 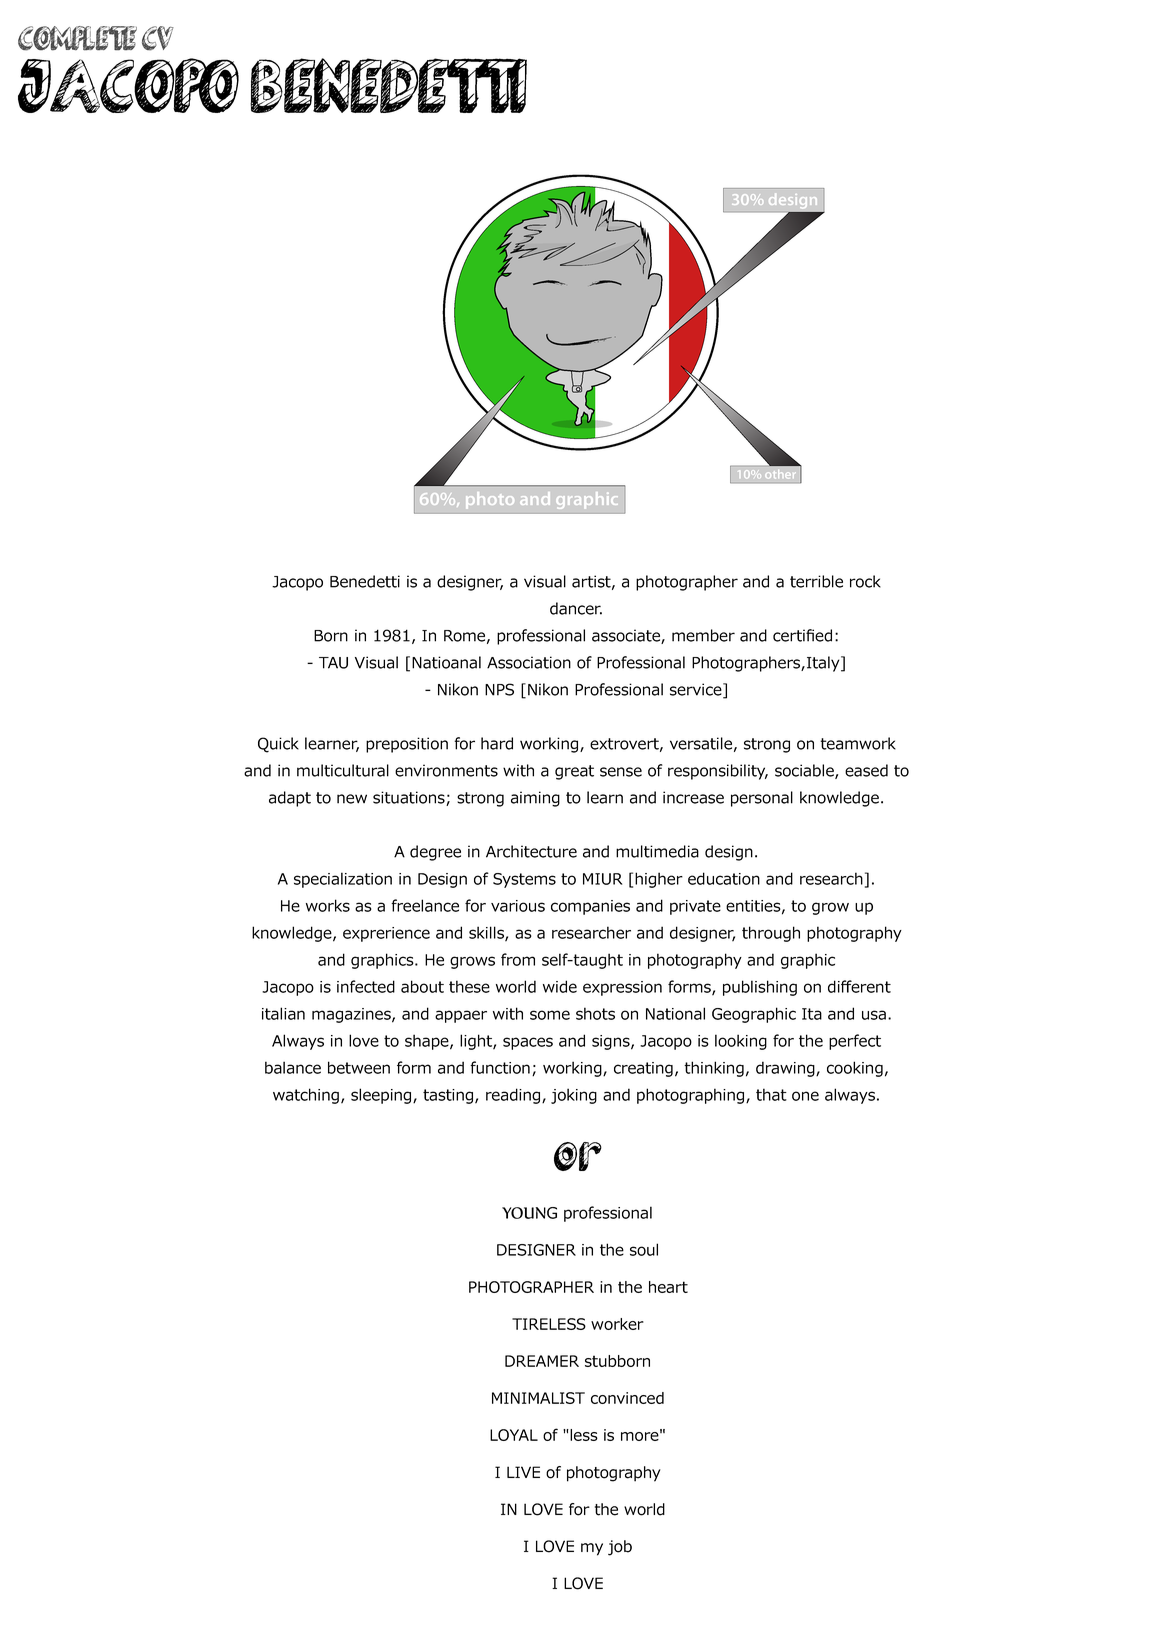 I want to click on LOYAL, so click(x=514, y=1435).
